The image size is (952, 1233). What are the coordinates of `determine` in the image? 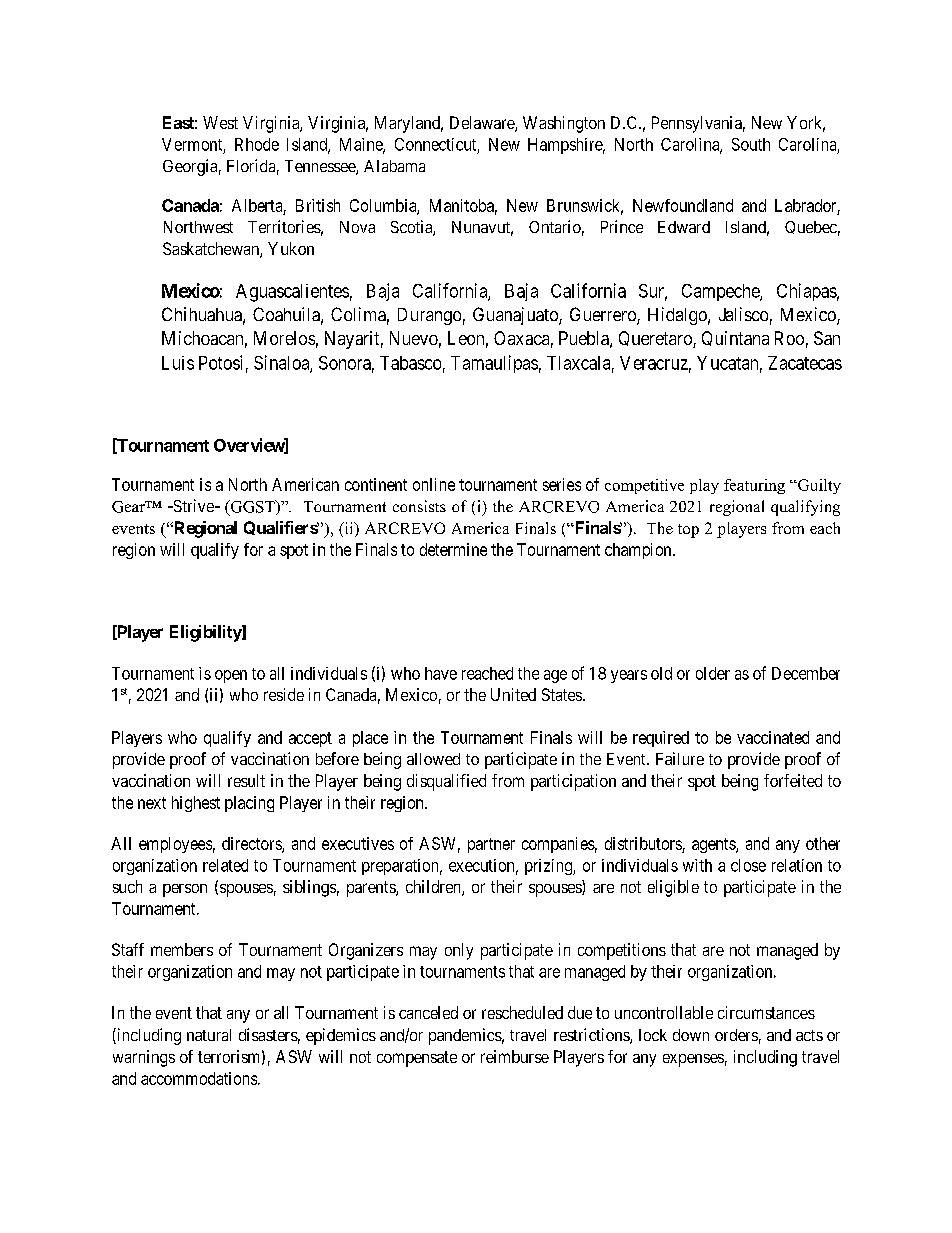 It's located at (453, 549).
